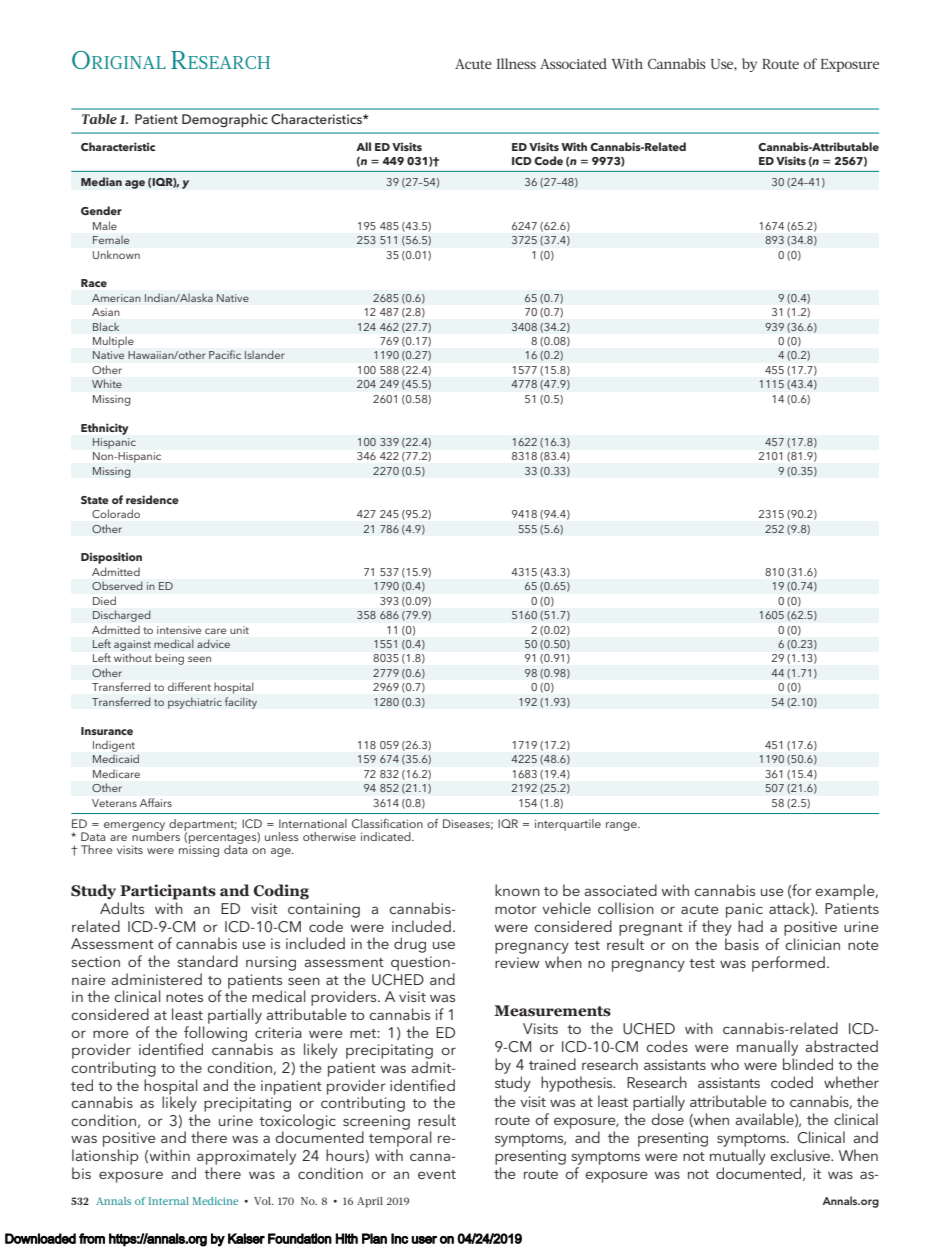  I want to click on mutually, so click(738, 1157).
